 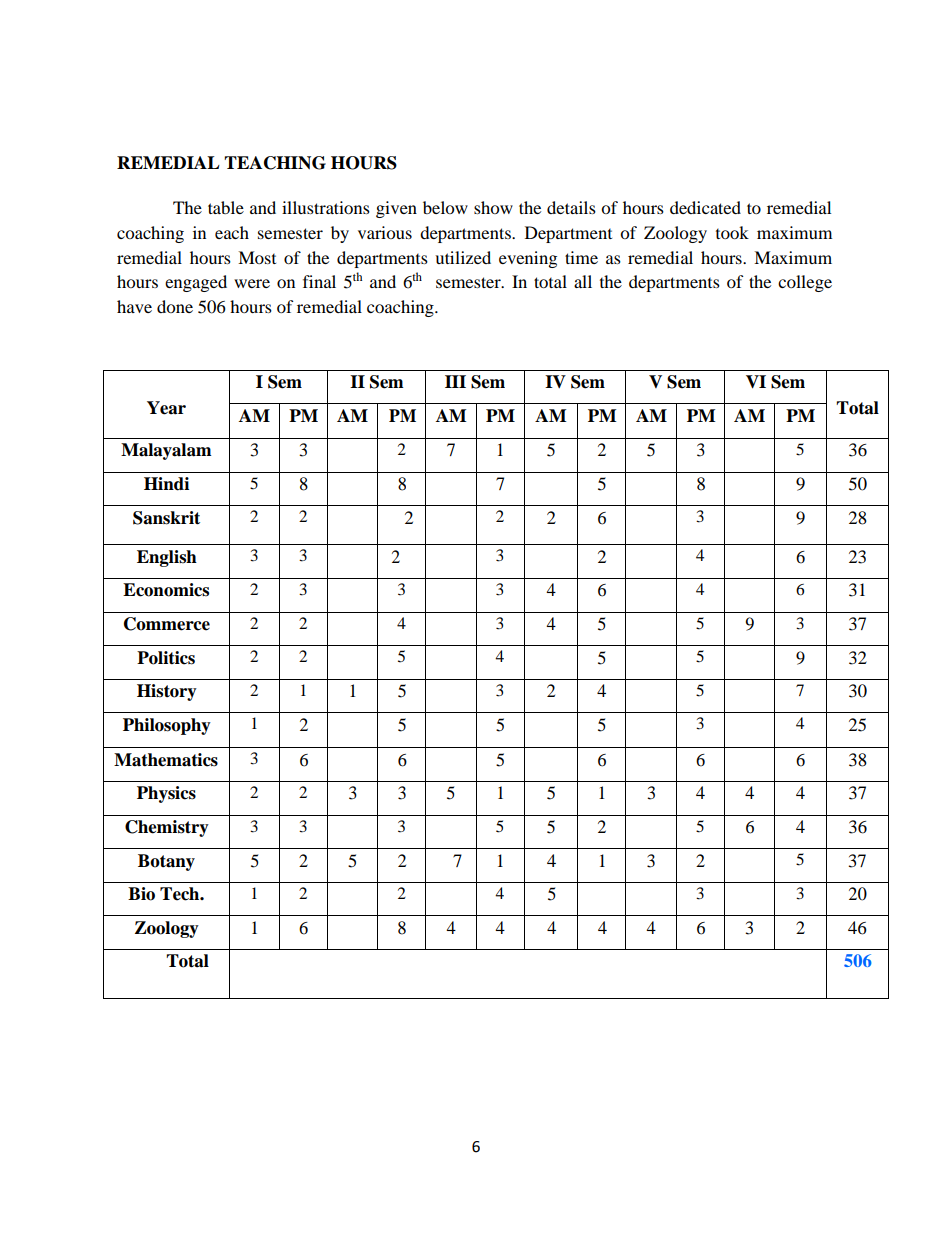 I want to click on all, so click(x=583, y=281).
